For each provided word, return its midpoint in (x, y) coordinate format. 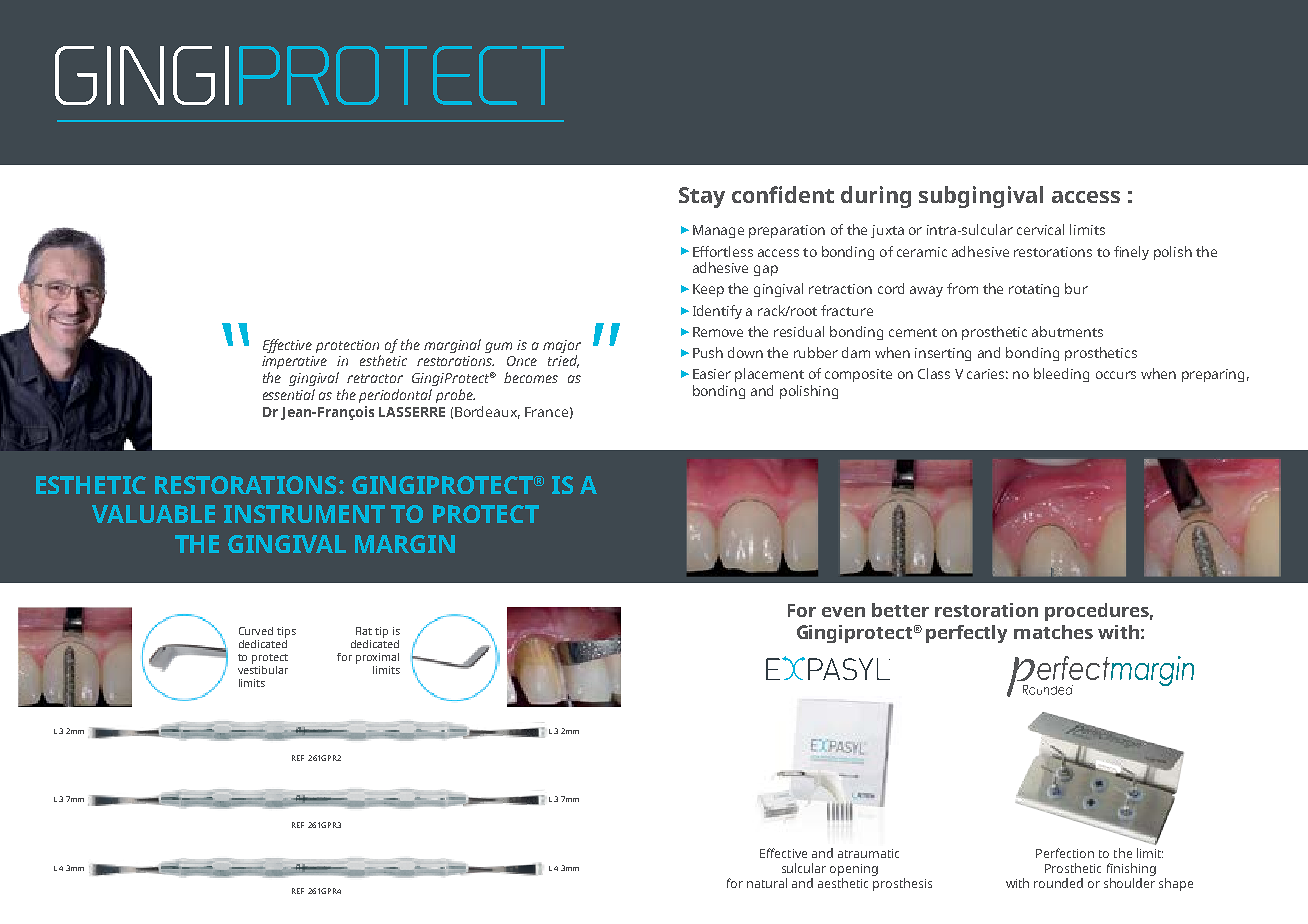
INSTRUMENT (304, 514)
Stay (702, 197)
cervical (1040, 229)
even (843, 612)
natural (767, 883)
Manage (718, 231)
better (900, 610)
